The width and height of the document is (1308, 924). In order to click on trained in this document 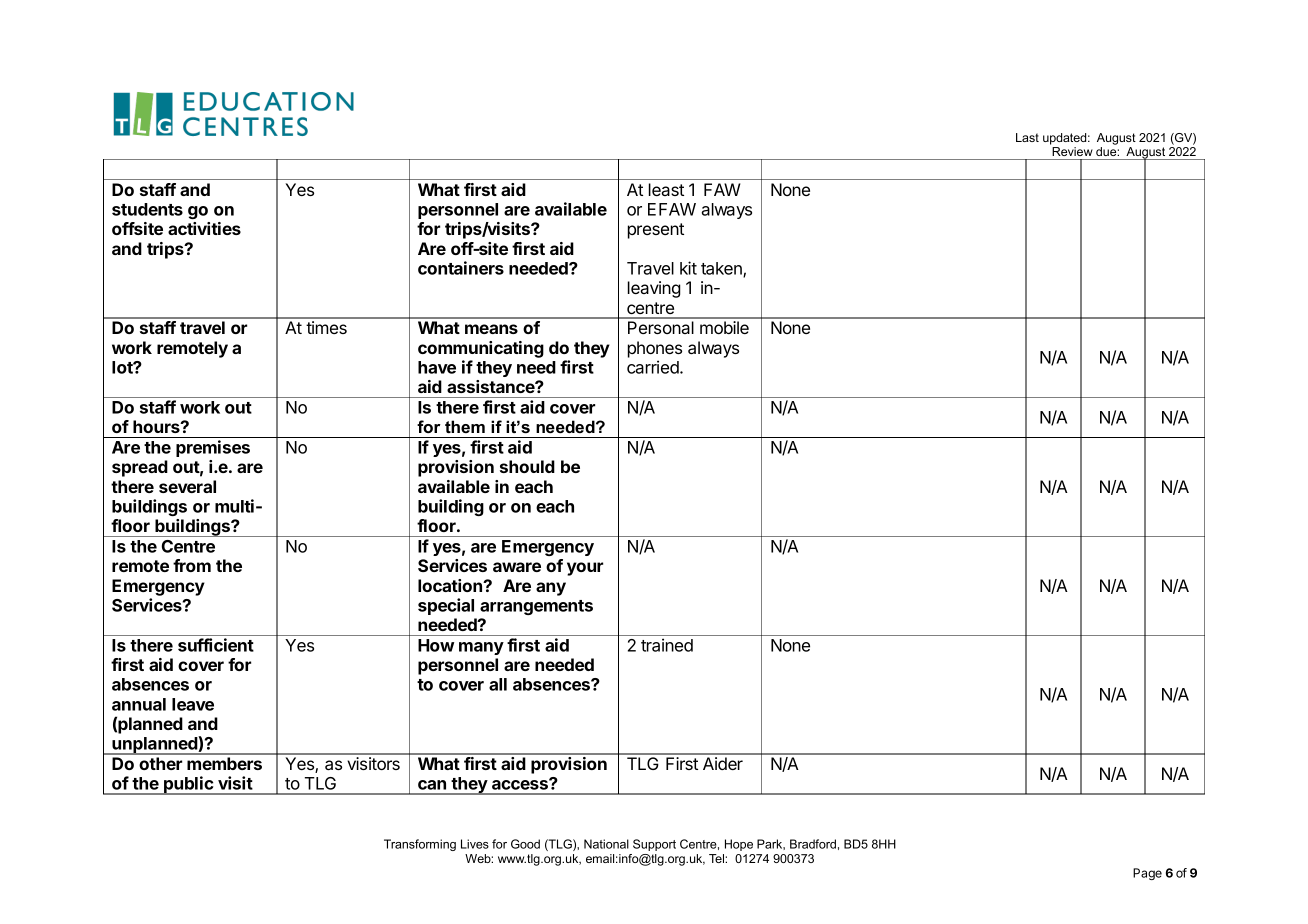, I will do `click(667, 645)`.
